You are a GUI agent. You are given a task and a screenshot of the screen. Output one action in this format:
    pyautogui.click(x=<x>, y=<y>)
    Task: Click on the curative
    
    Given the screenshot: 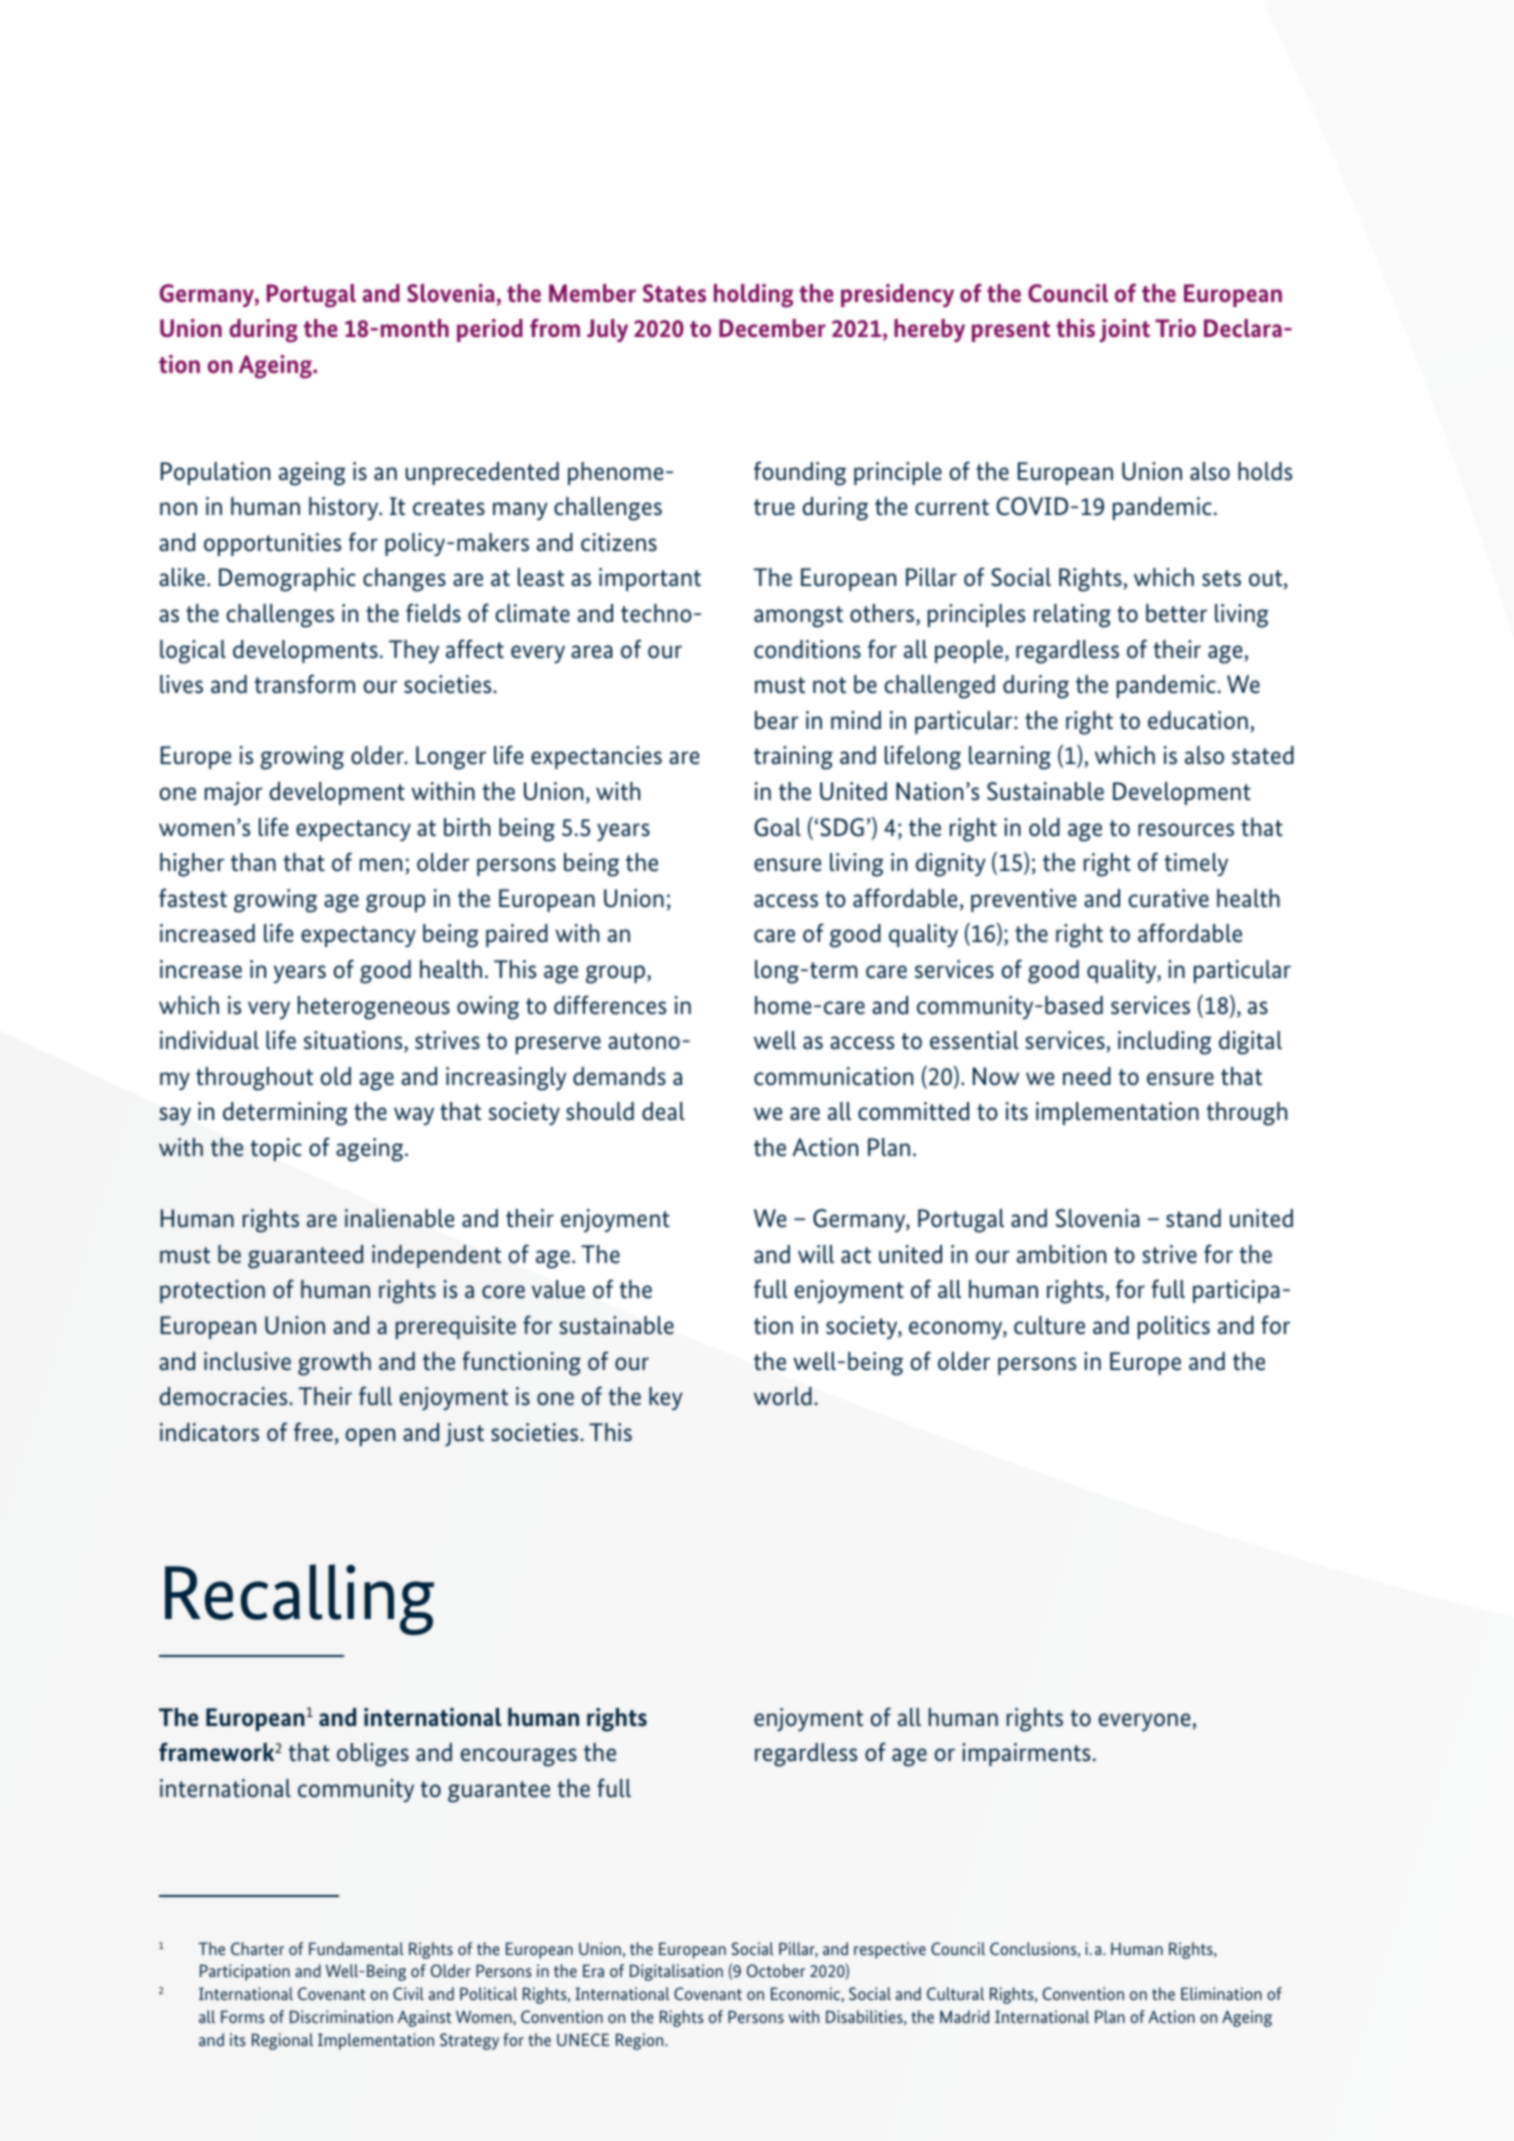 What is the action you would take?
    pyautogui.click(x=1168, y=898)
